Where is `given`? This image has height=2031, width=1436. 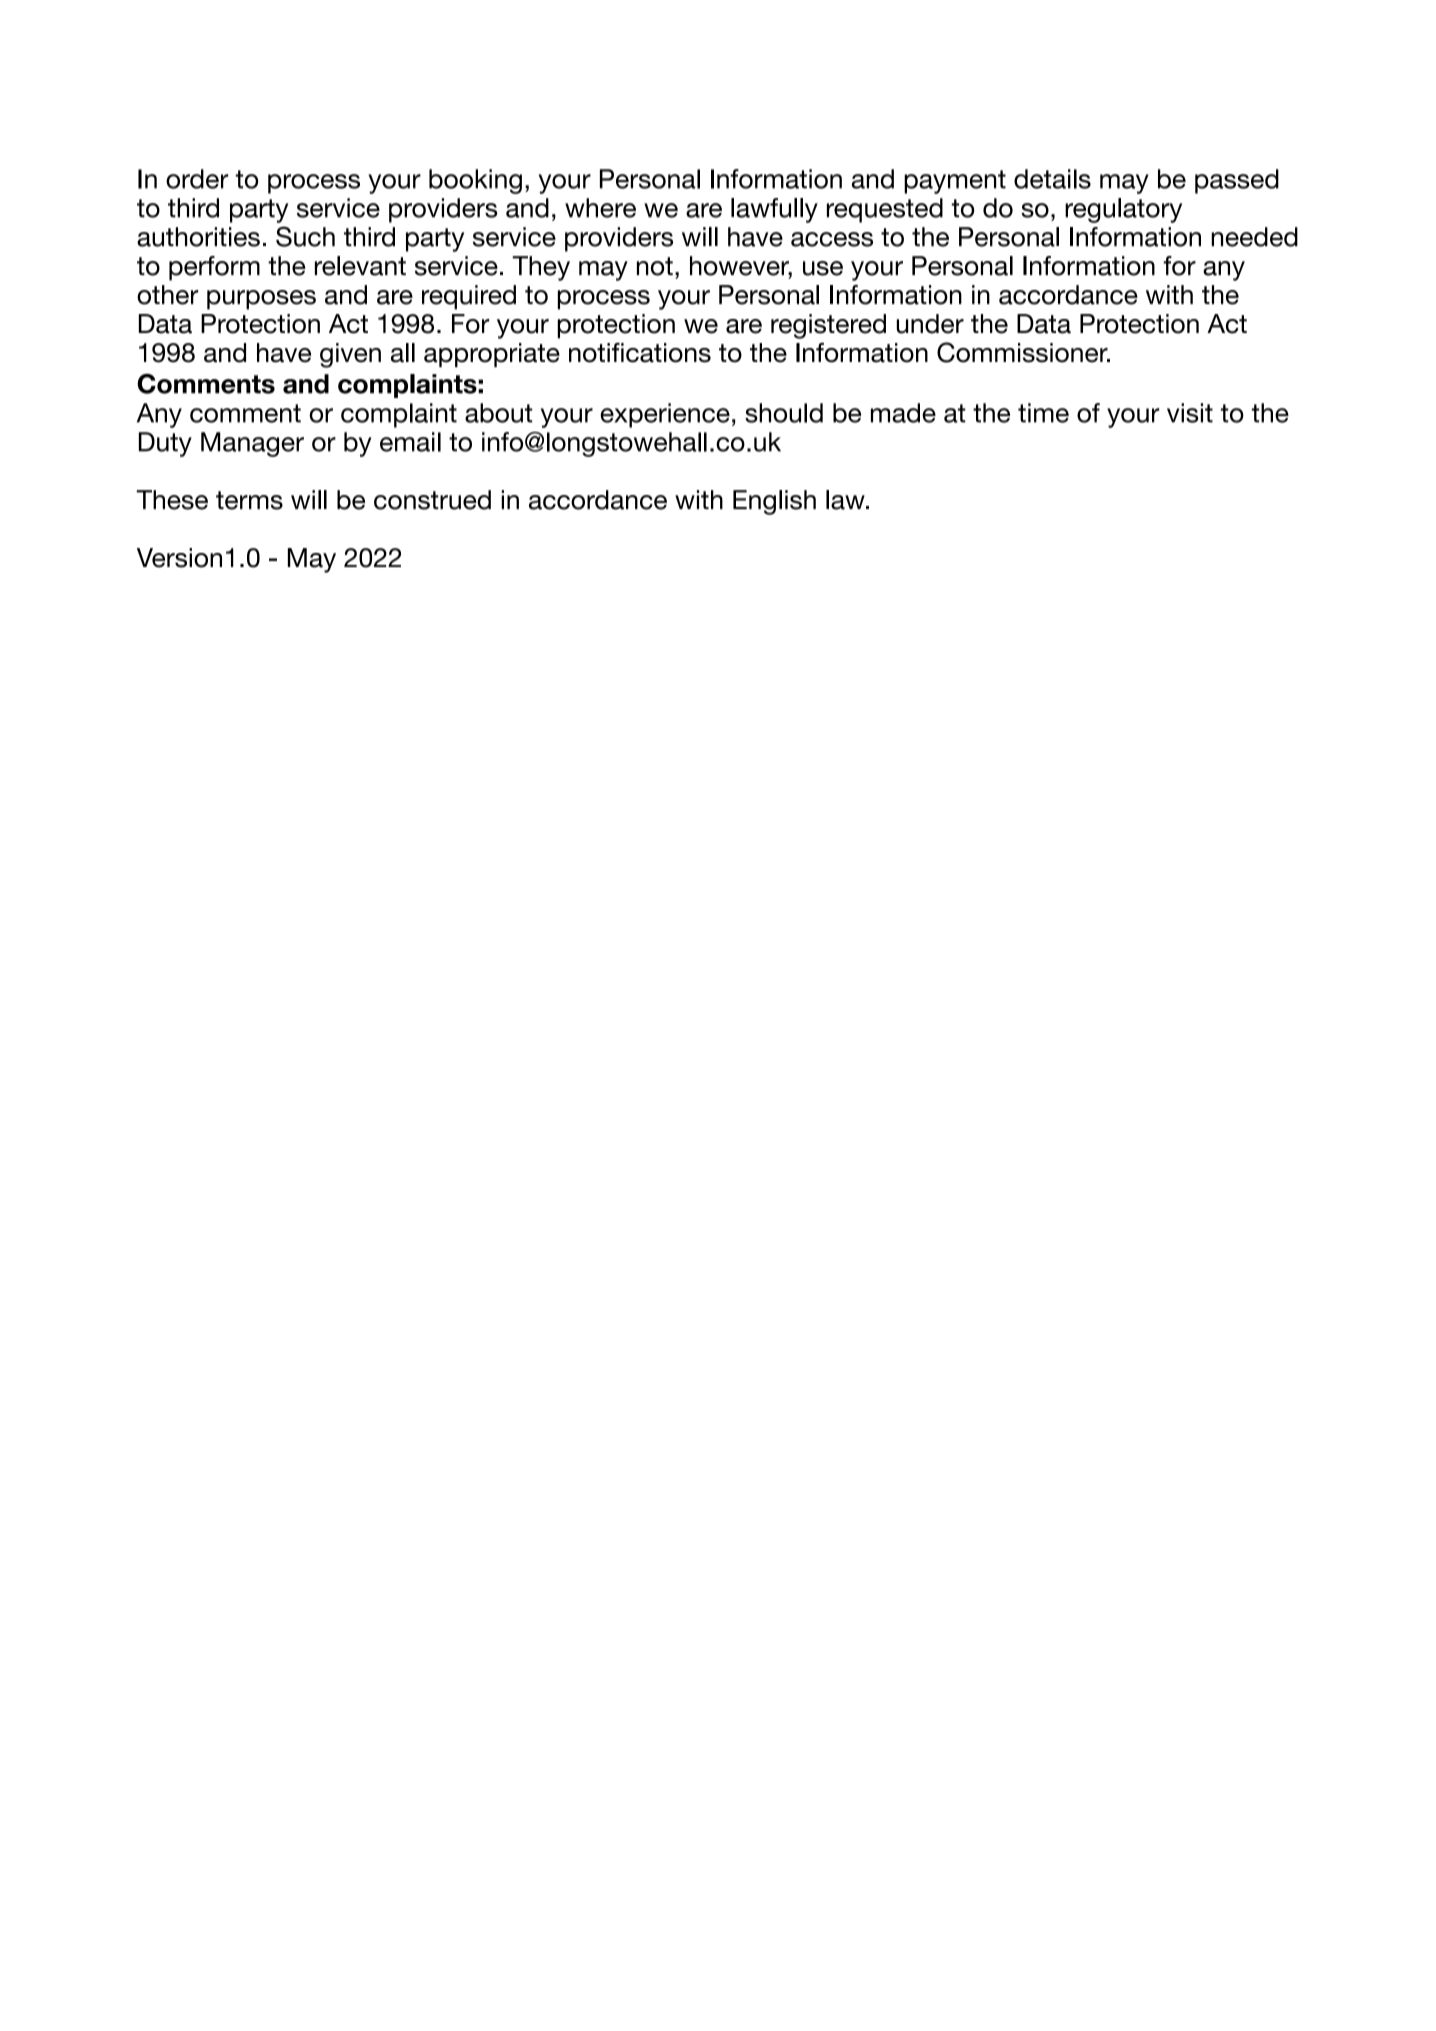
given is located at coordinates (350, 355).
